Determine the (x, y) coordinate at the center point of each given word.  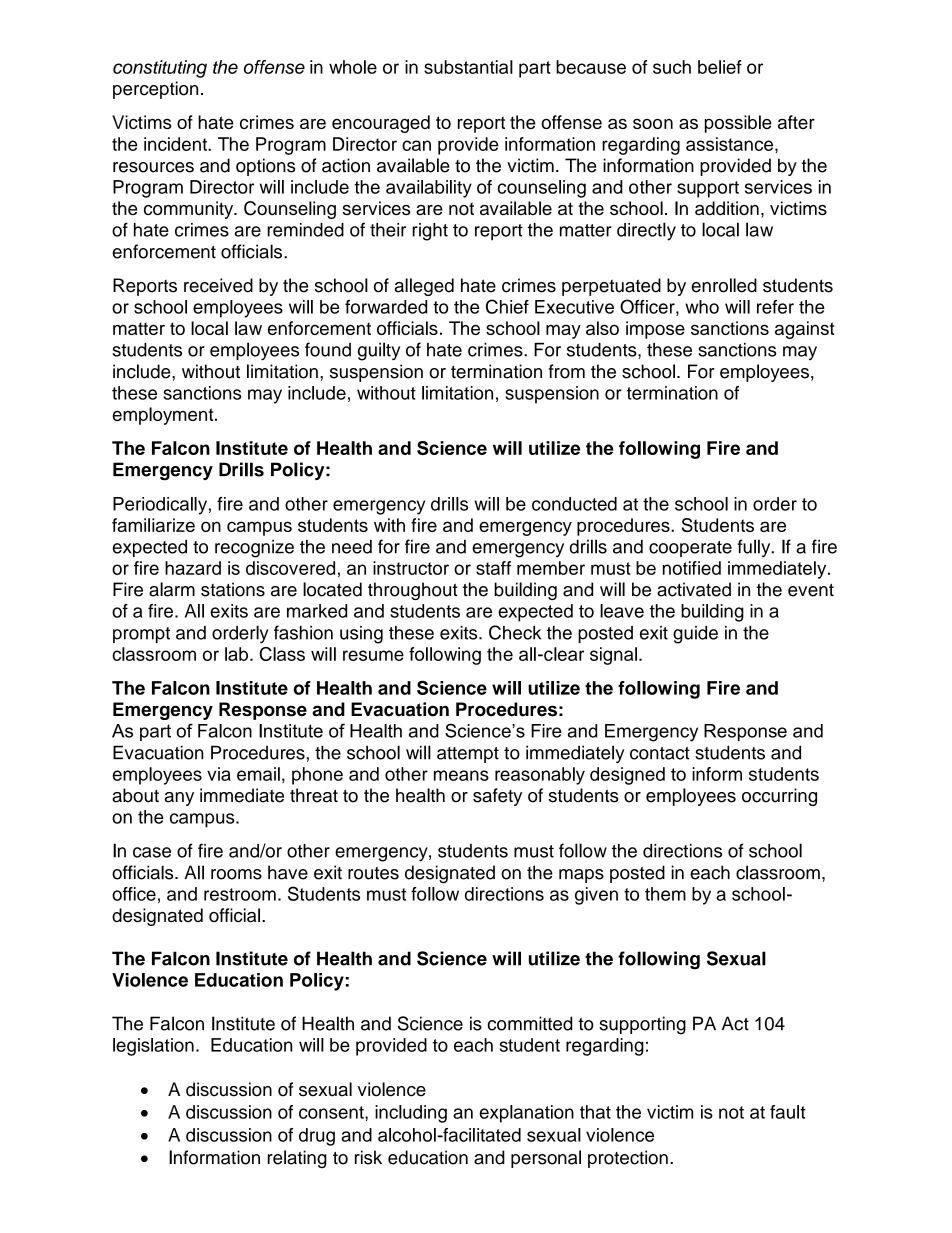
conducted (574, 504)
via (219, 774)
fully (755, 548)
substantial (468, 67)
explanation (526, 1114)
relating (297, 1159)
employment (164, 416)
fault (788, 1112)
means (461, 775)
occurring (779, 797)
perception (155, 90)
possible (738, 124)
